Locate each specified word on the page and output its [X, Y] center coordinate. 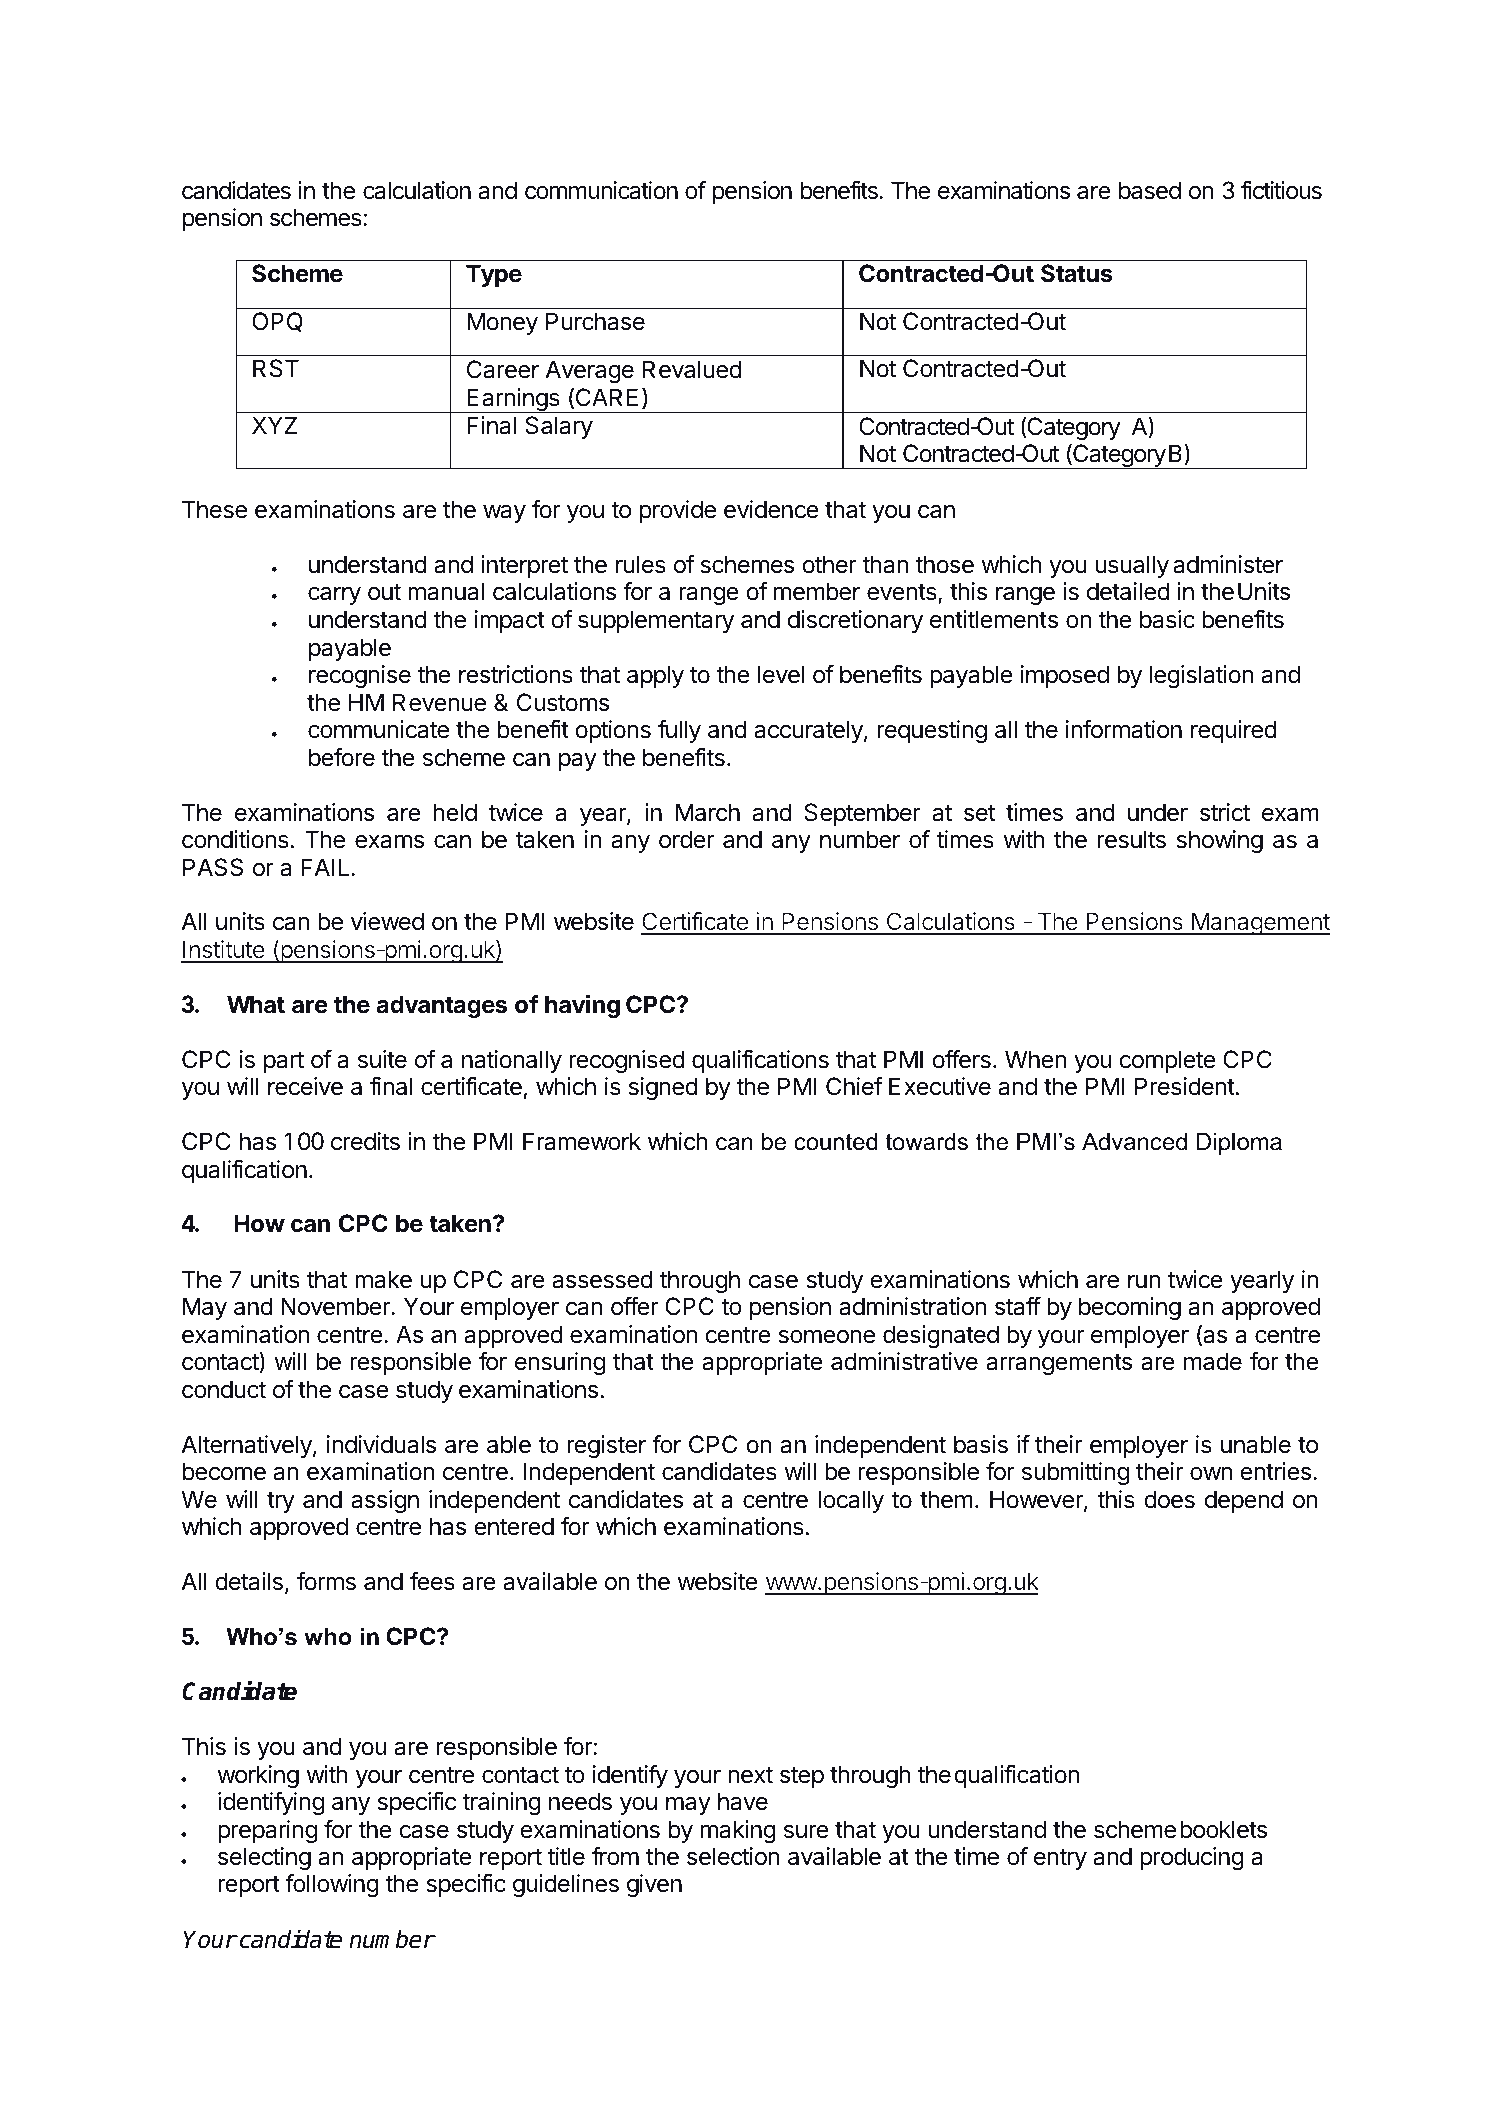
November [336, 1306]
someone [826, 1336]
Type [494, 275]
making [738, 1831]
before [342, 757]
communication [601, 190]
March [708, 812]
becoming [1130, 1308]
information [1123, 729]
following [332, 1885]
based [1150, 190]
